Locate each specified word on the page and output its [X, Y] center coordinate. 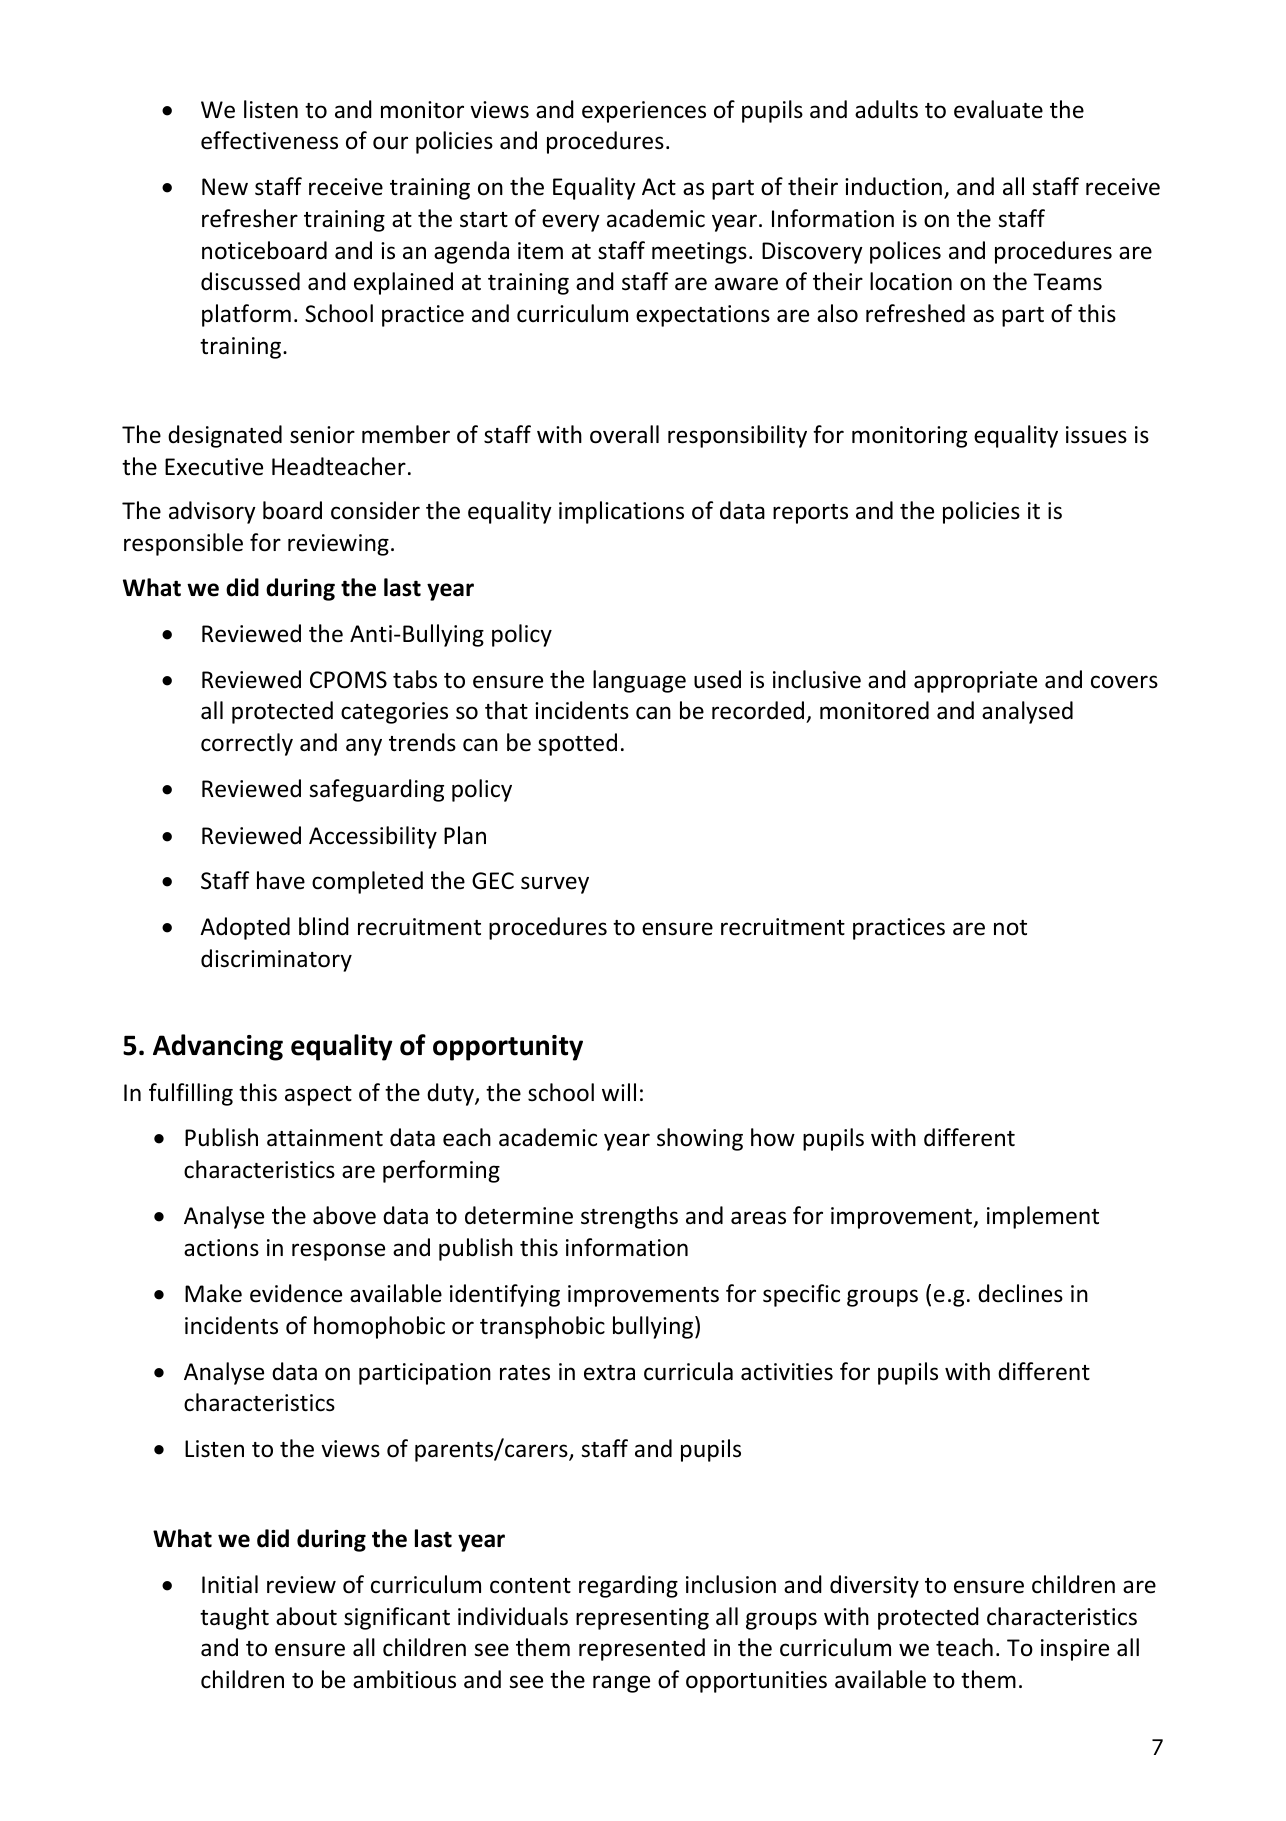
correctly [247, 744]
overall [624, 434]
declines [1020, 1293]
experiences [644, 112]
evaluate [998, 109]
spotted [577, 744]
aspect [318, 1096]
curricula [688, 1371]
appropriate [975, 682]
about [306, 1616]
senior [322, 435]
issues [1096, 435]
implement [1043, 1217]
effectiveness [269, 140]
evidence [296, 1293]
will [619, 1092]
